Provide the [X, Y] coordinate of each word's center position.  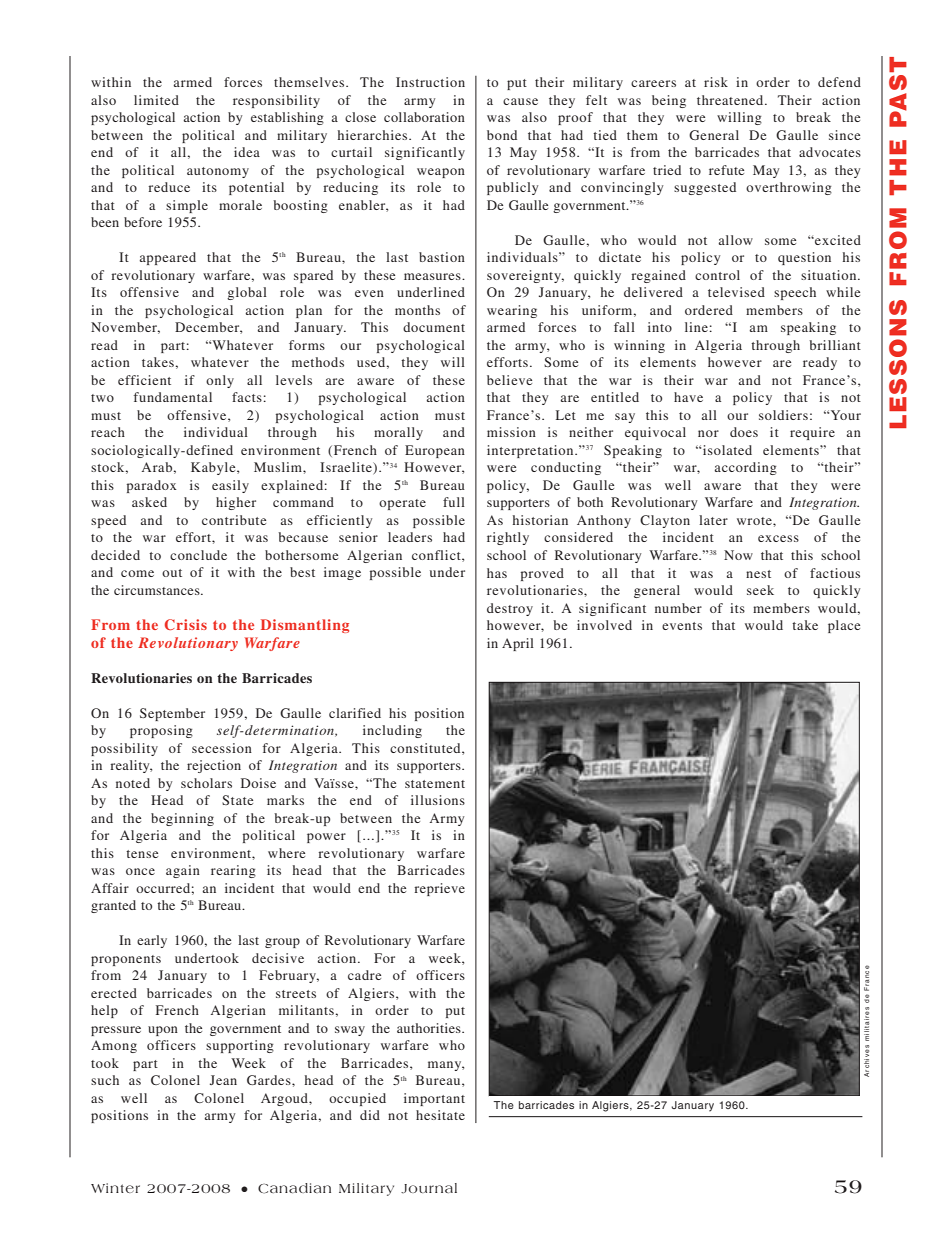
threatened [731, 100]
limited [156, 100]
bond [502, 135]
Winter [115, 1188]
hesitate [440, 1115]
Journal [429, 1188]
